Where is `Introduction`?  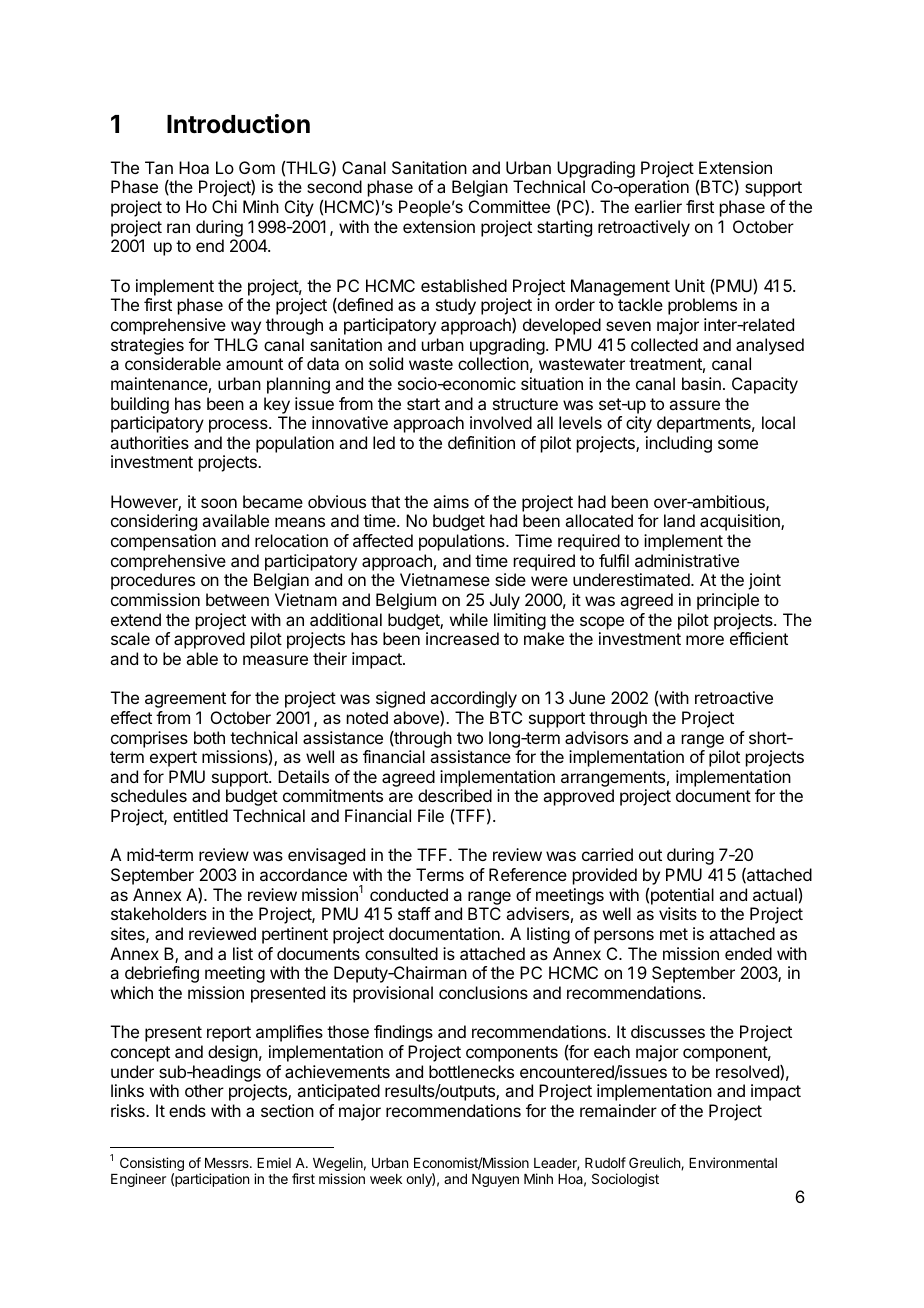 Introduction is located at coordinates (238, 124).
